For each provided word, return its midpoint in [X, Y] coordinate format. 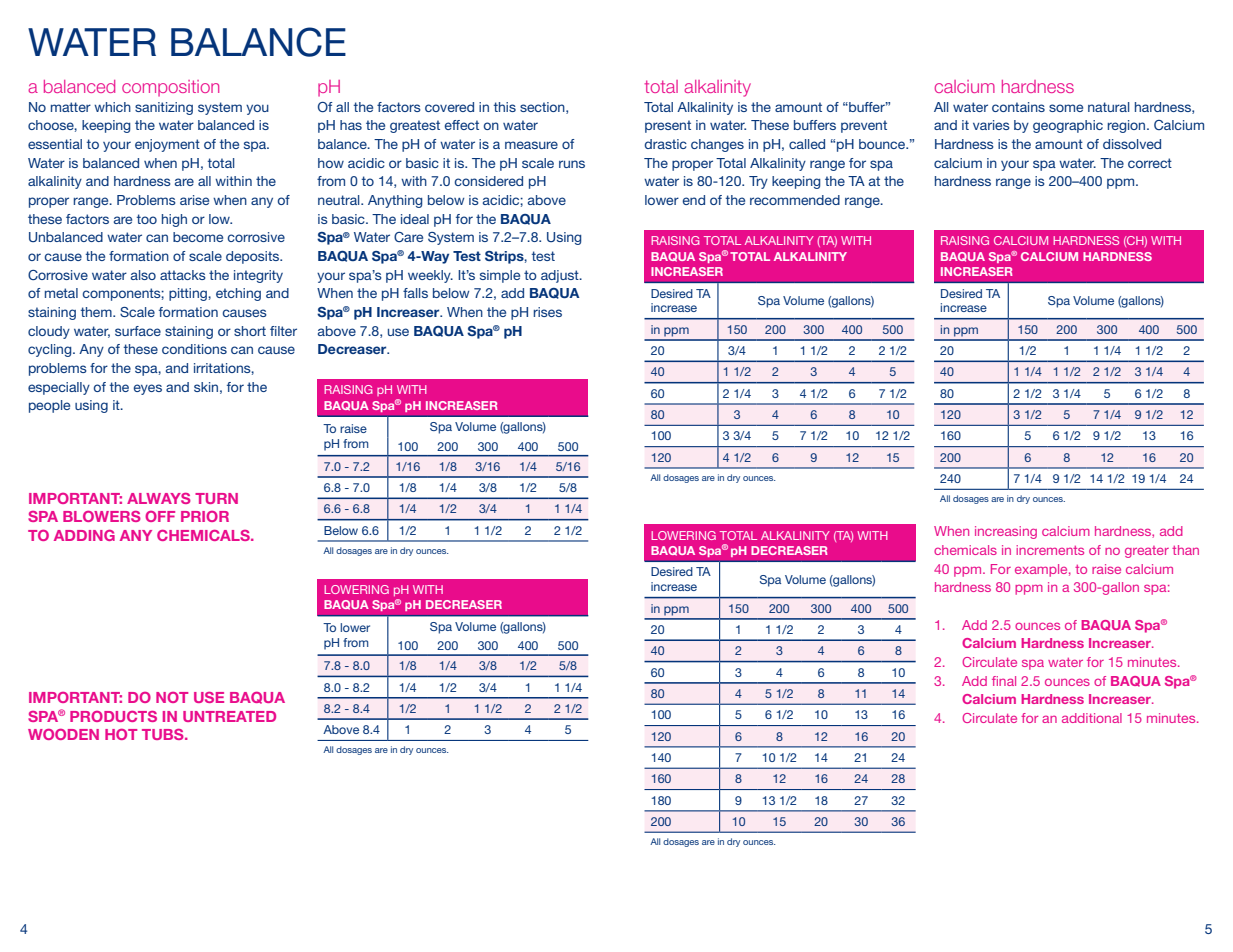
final [1004, 681]
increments [1050, 550]
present [668, 126]
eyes [147, 389]
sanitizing [164, 108]
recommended [795, 200]
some [1066, 108]
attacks [183, 275]
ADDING [84, 535]
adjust [561, 276]
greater [1147, 552]
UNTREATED [229, 716]
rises [547, 312]
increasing [1006, 532]
